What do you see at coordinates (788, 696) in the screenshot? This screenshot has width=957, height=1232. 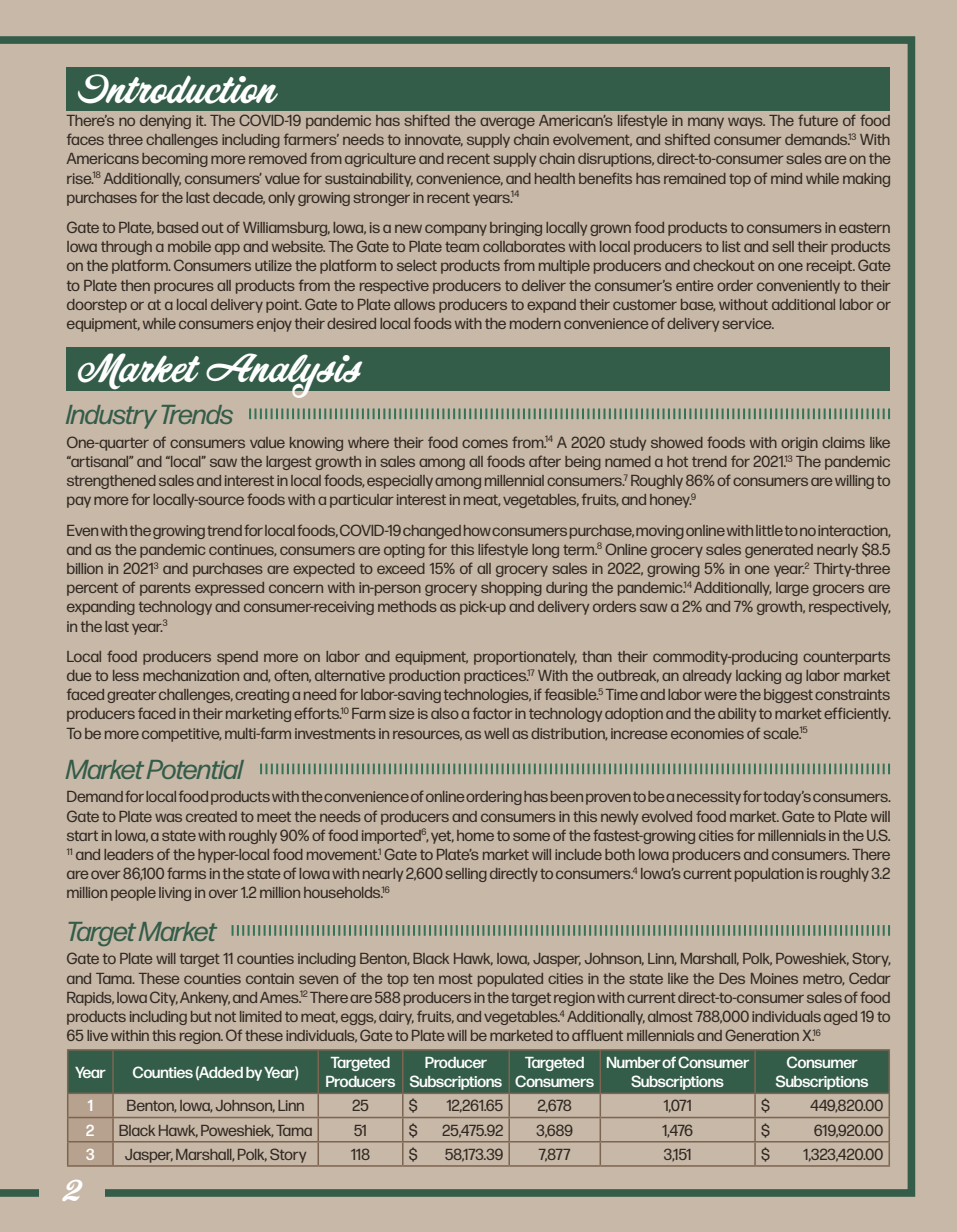 I see `biggest` at bounding box center [788, 696].
